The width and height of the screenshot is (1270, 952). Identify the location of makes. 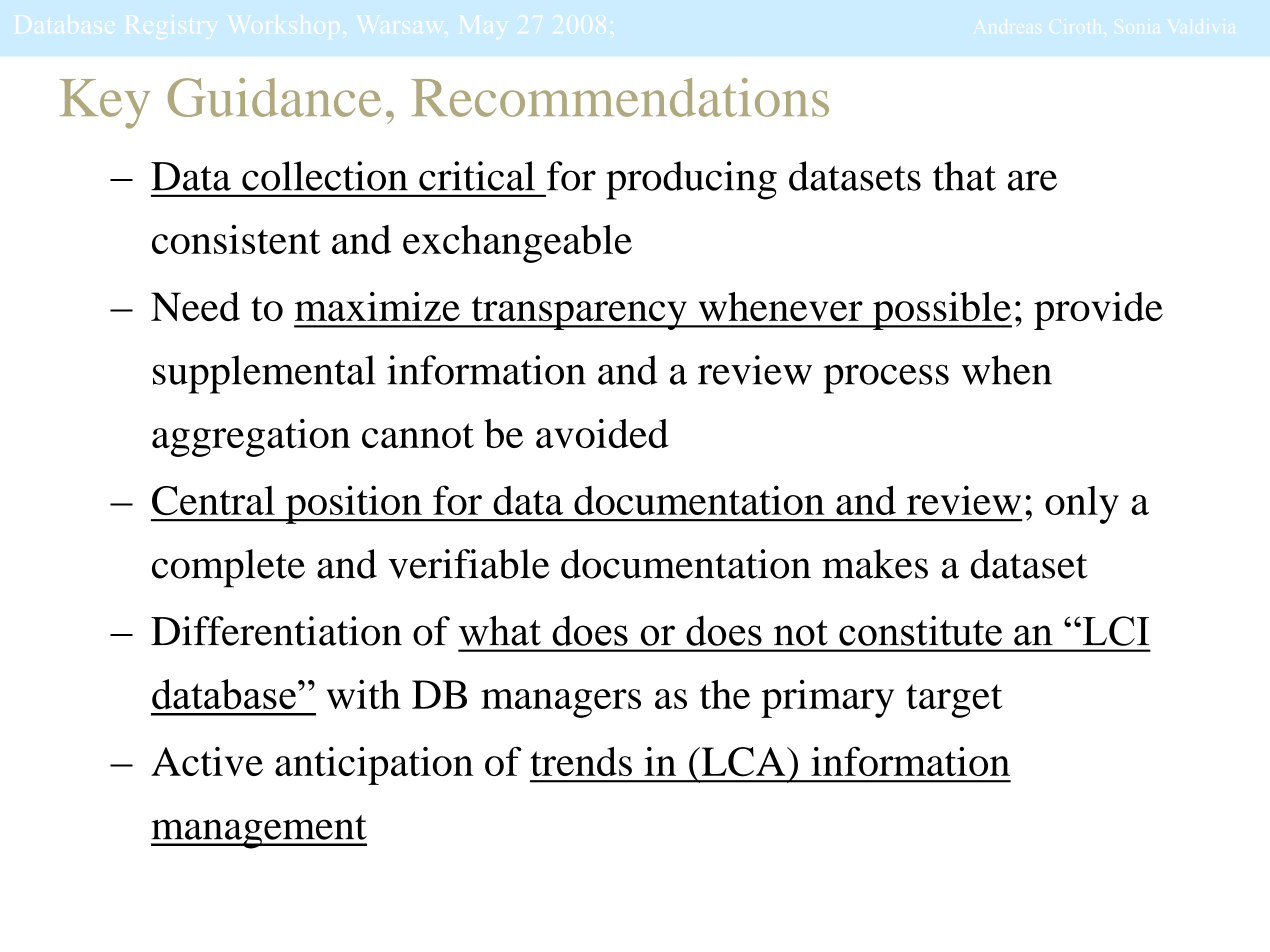
(875, 564).
